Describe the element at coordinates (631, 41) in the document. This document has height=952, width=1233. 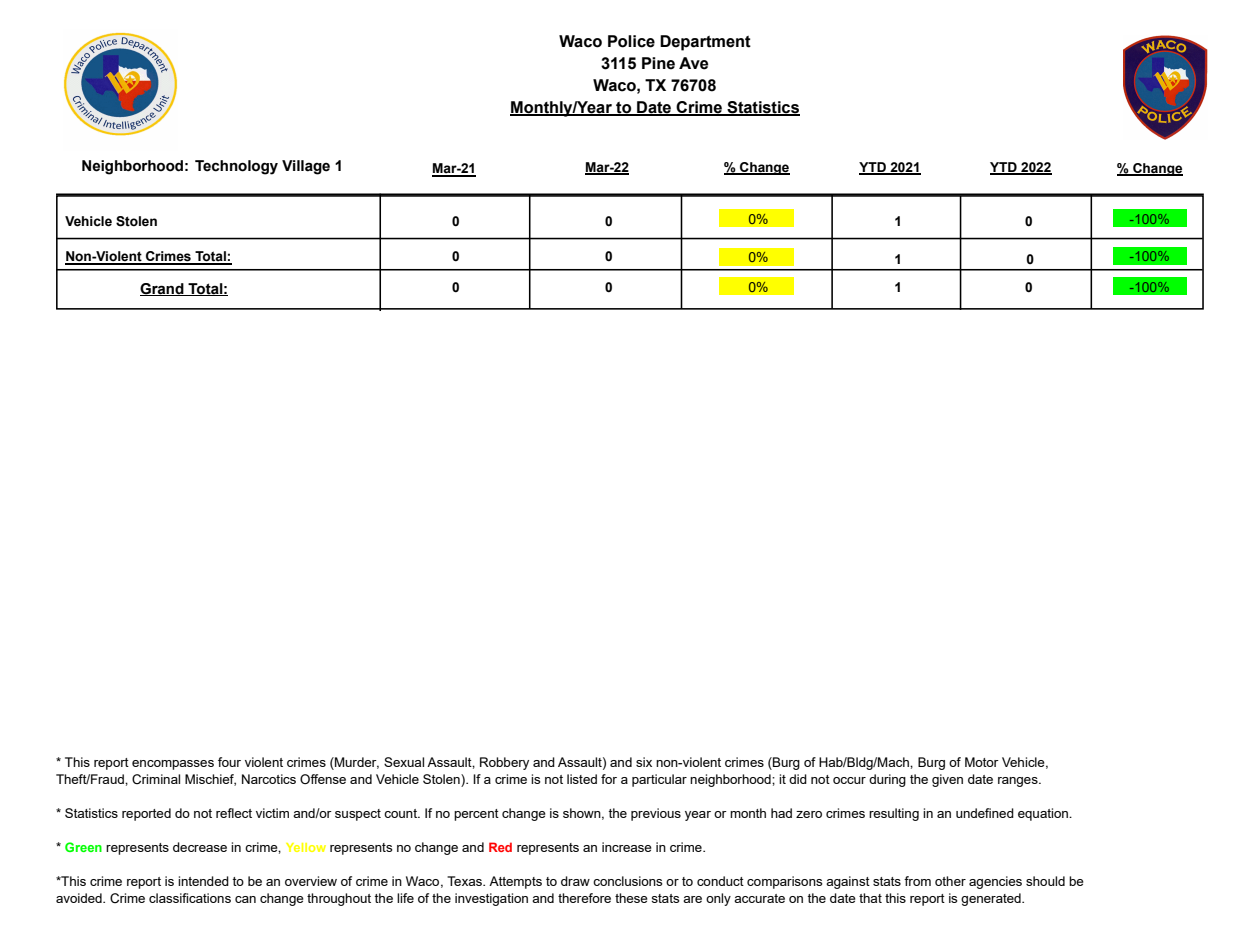
I see `Police` at that location.
